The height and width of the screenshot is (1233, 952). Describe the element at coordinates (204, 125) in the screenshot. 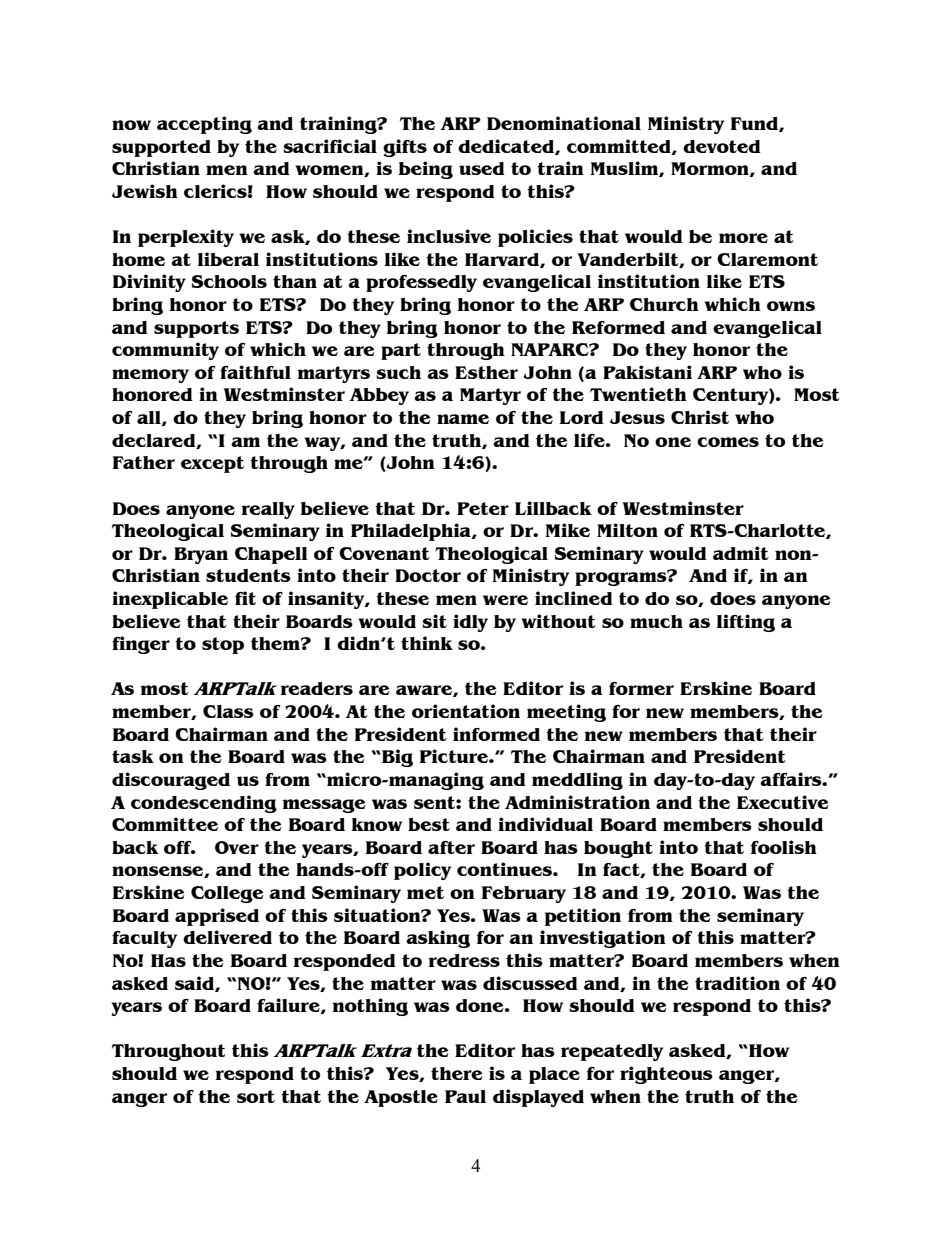

I see `accepting` at that location.
